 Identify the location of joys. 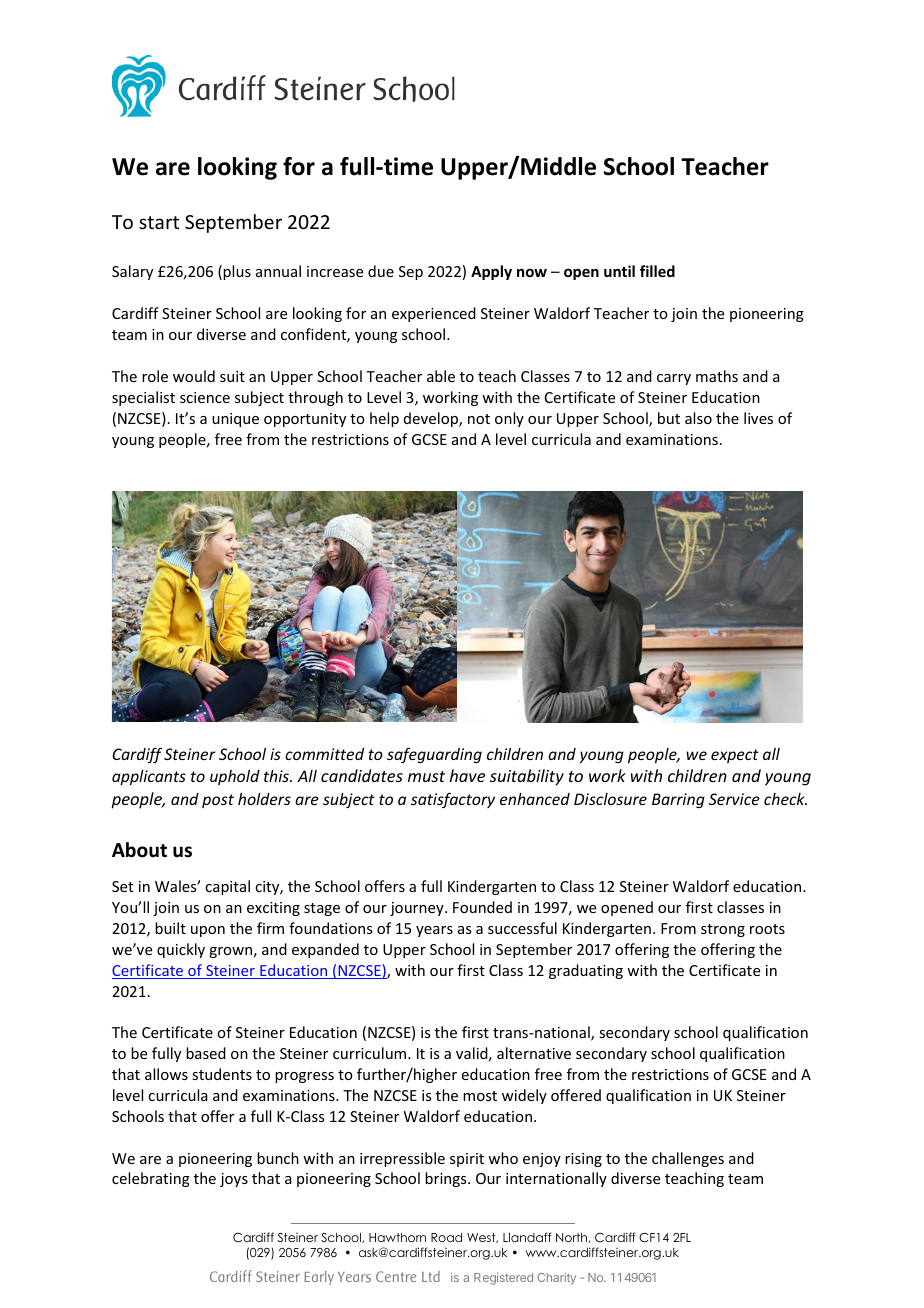
(234, 1180).
